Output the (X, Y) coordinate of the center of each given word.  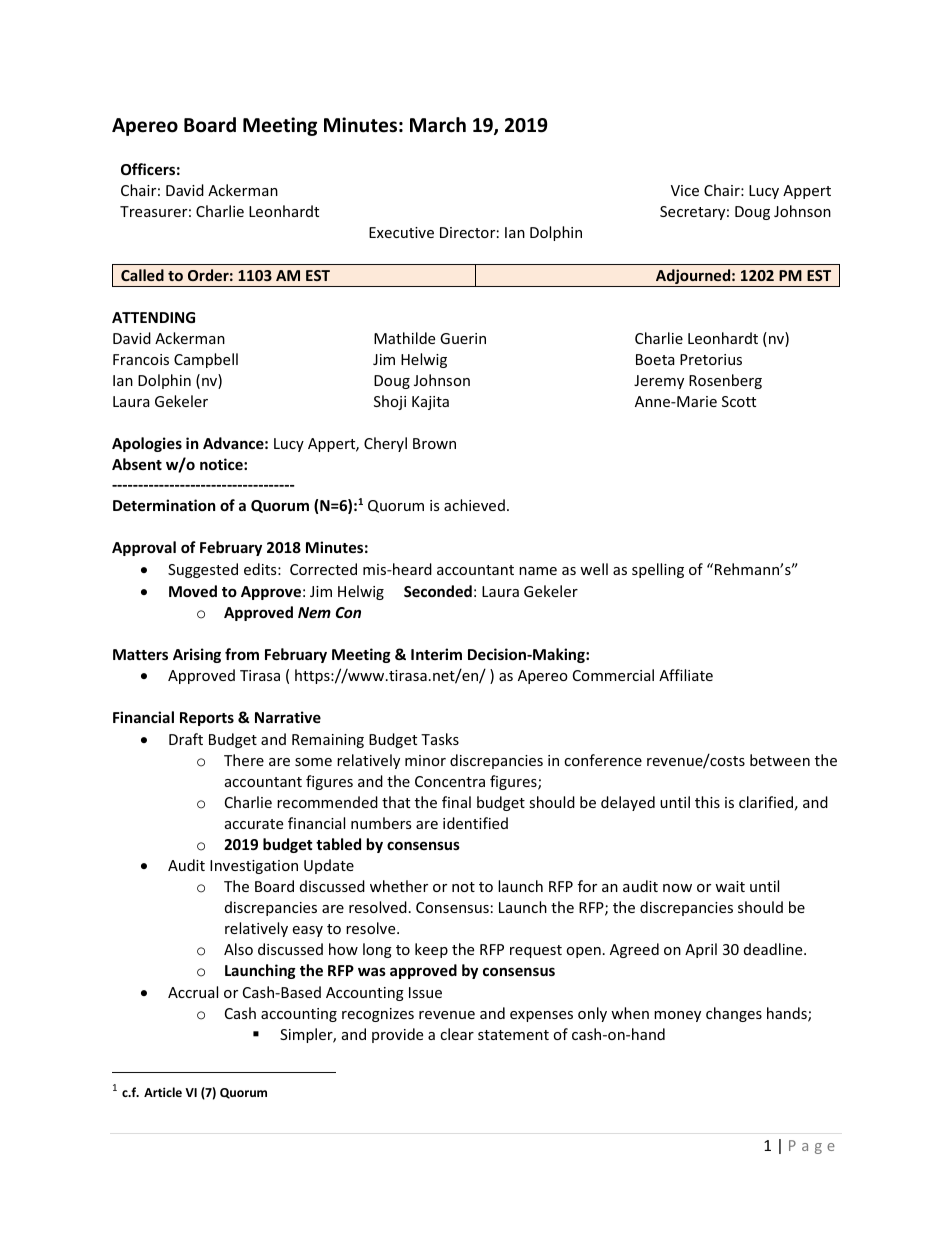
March (438, 125)
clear (457, 1034)
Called (142, 275)
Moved (193, 591)
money (677, 1016)
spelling (658, 570)
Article (163, 1092)
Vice (685, 190)
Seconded (438, 591)
